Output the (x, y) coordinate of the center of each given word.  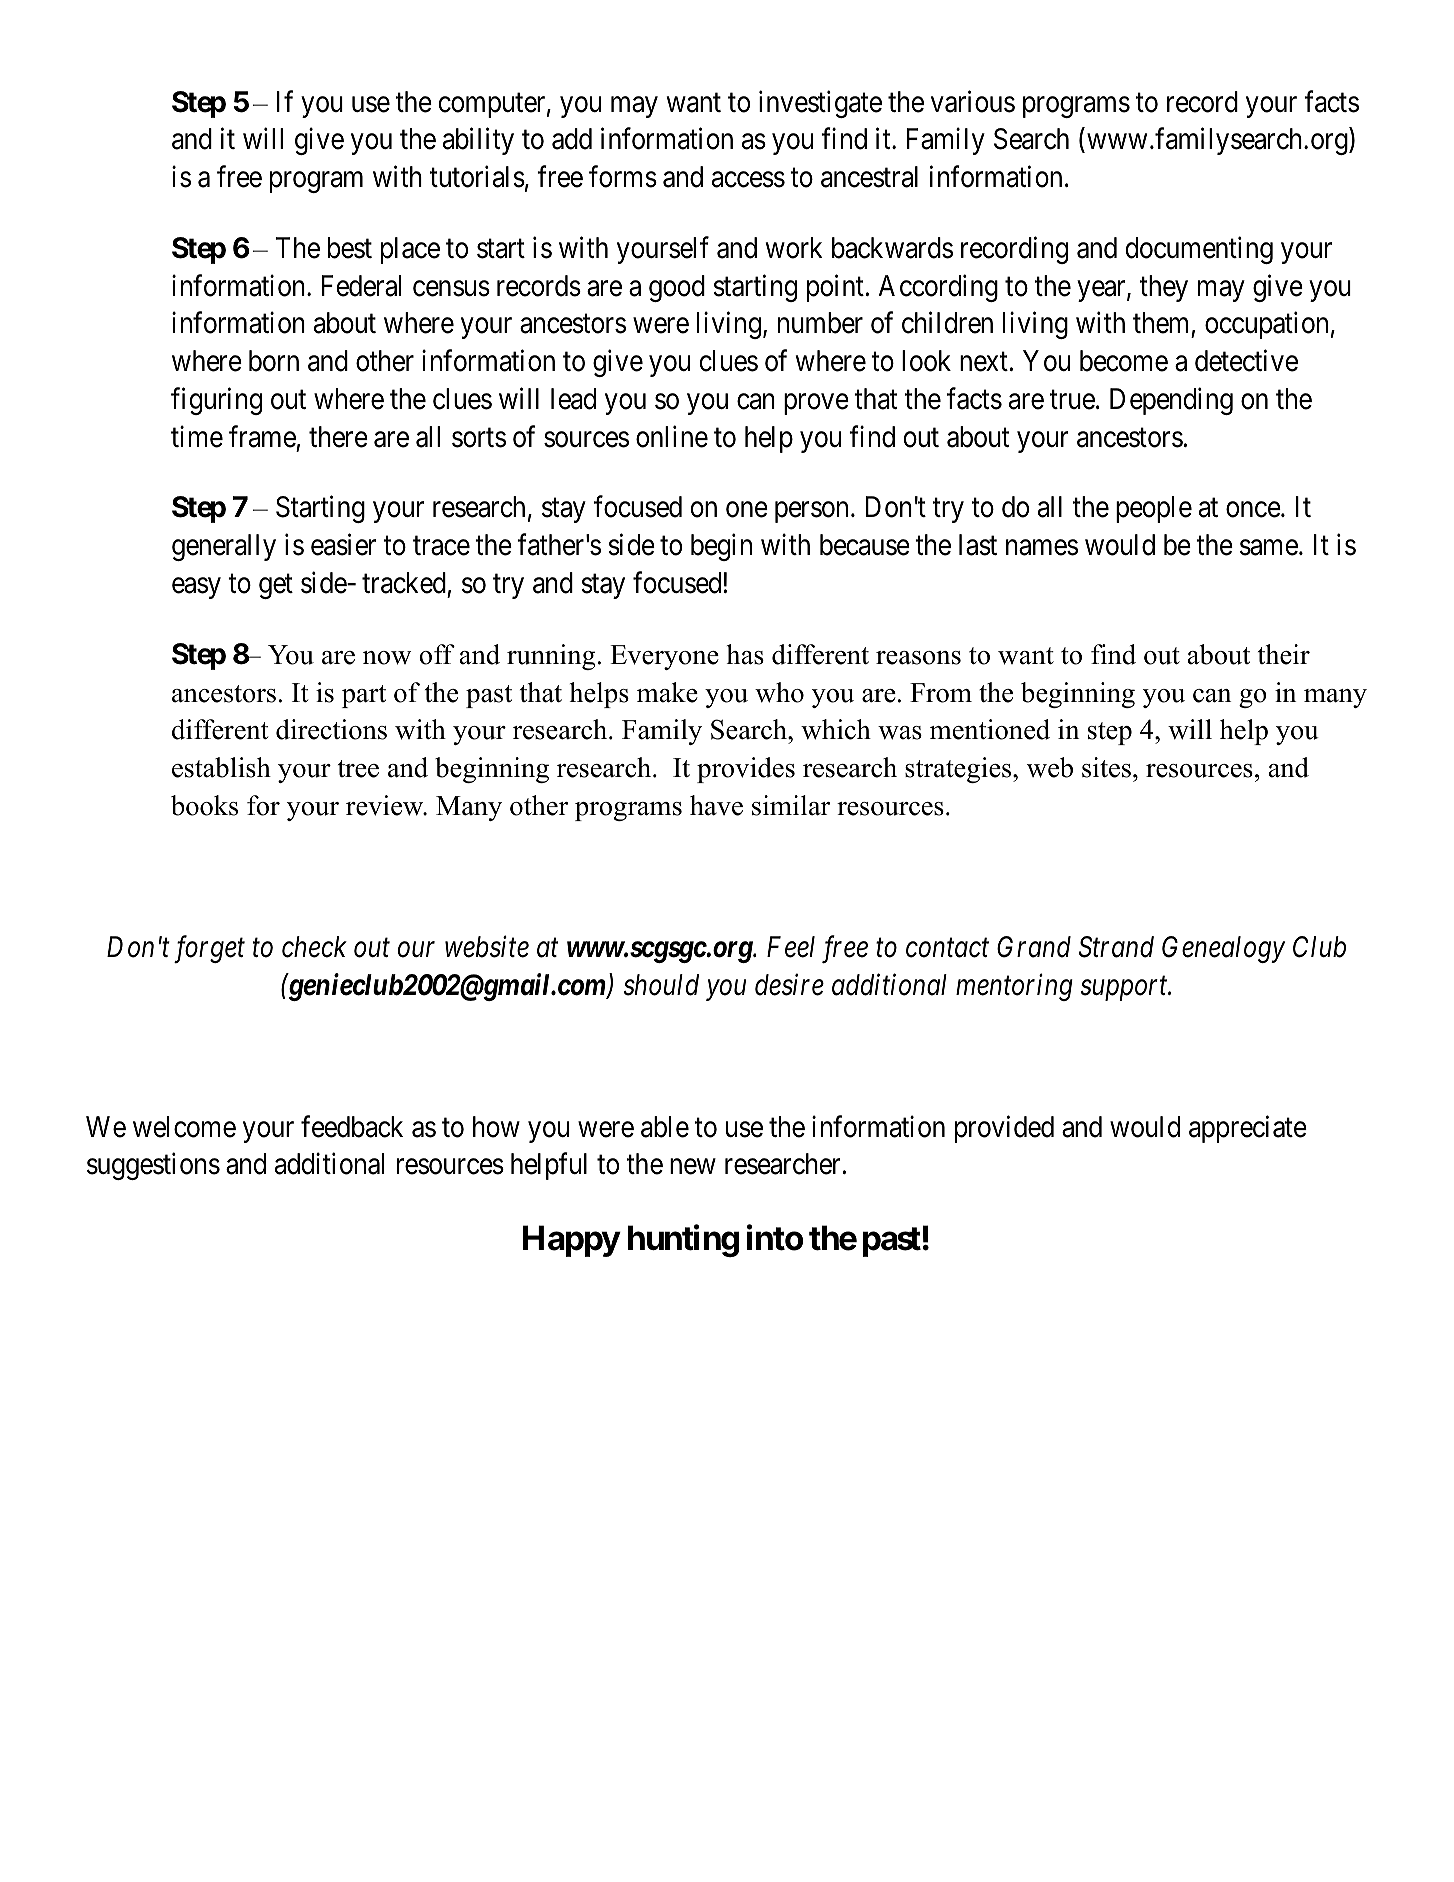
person (813, 512)
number (820, 323)
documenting (1199, 250)
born (274, 361)
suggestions (153, 1166)
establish (221, 767)
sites (1106, 767)
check (314, 947)
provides (746, 770)
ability (478, 141)
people (1154, 509)
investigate (820, 104)
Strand (1116, 947)
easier (343, 545)
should (661, 985)
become (1124, 361)
